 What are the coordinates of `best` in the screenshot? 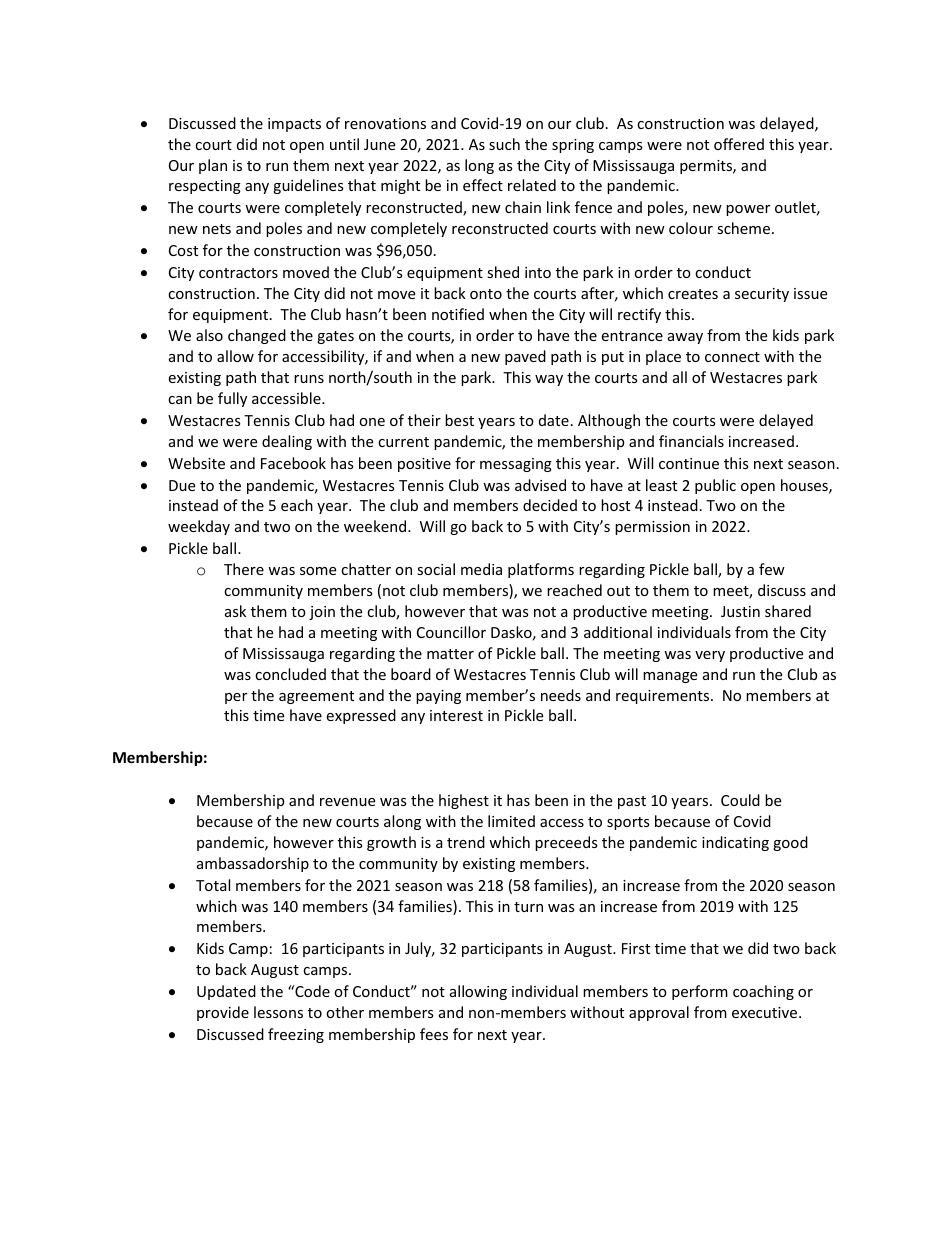 It's located at (459, 420).
